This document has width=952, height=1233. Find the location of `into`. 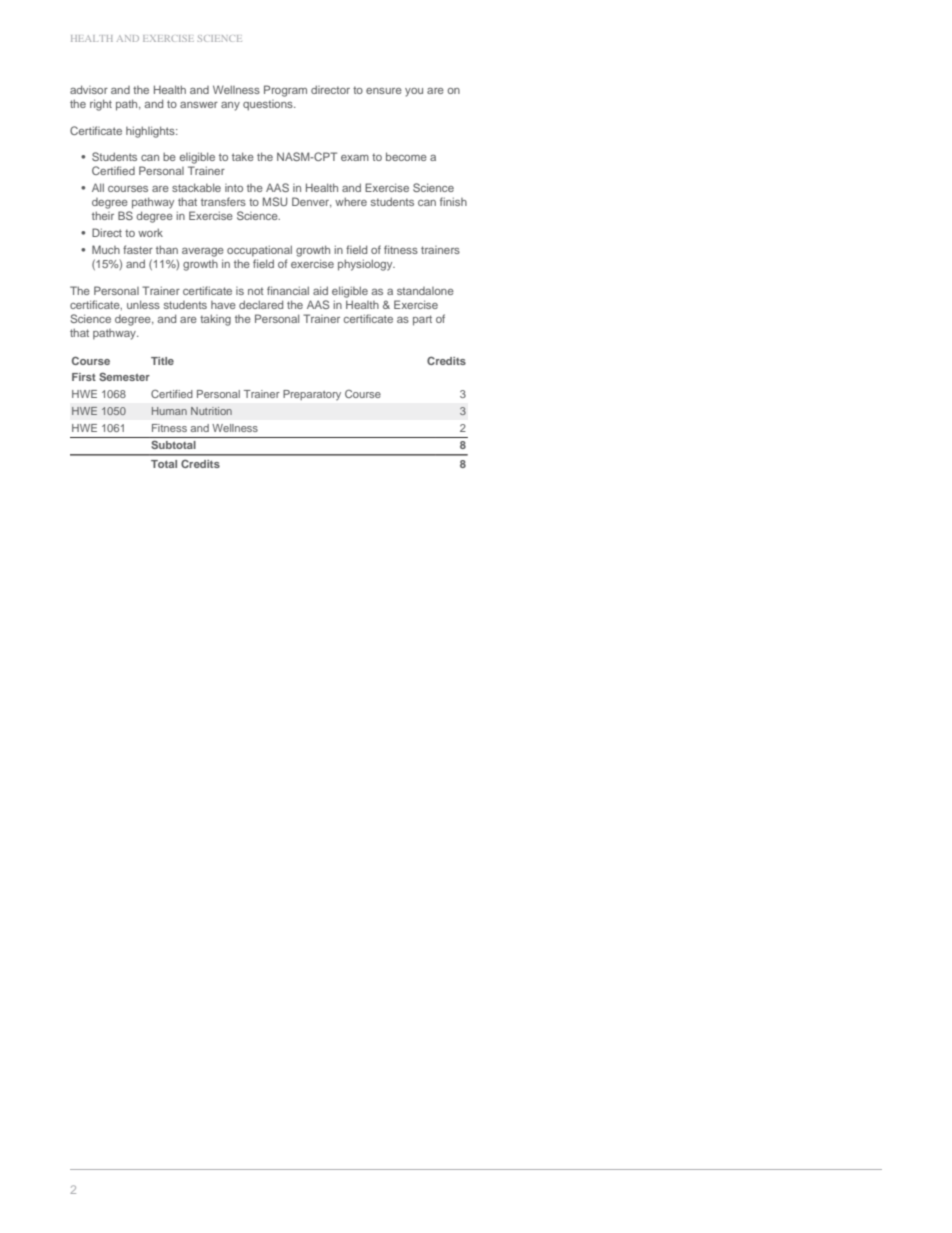

into is located at coordinates (234, 188).
